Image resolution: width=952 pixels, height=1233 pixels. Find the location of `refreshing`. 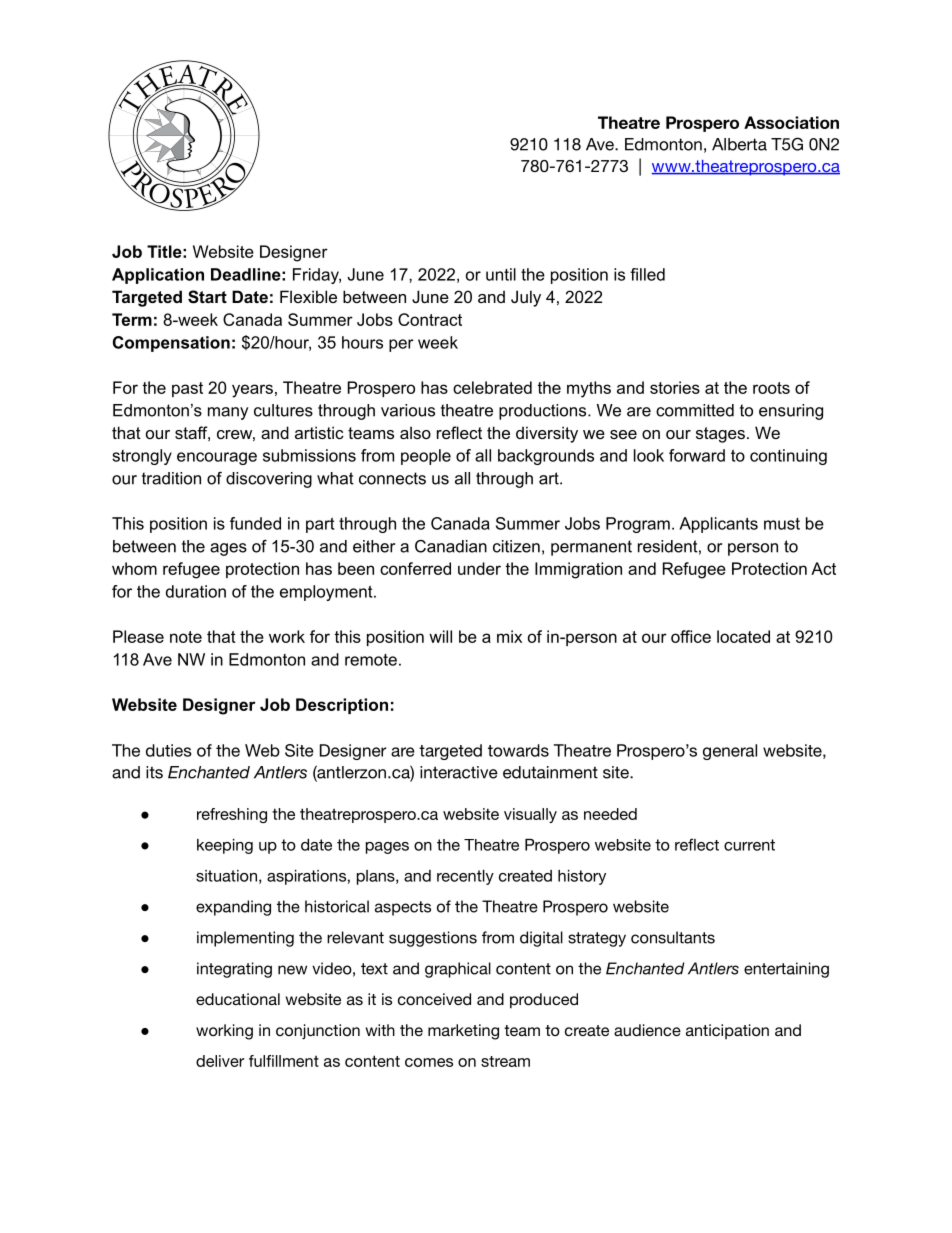

refreshing is located at coordinates (232, 815).
